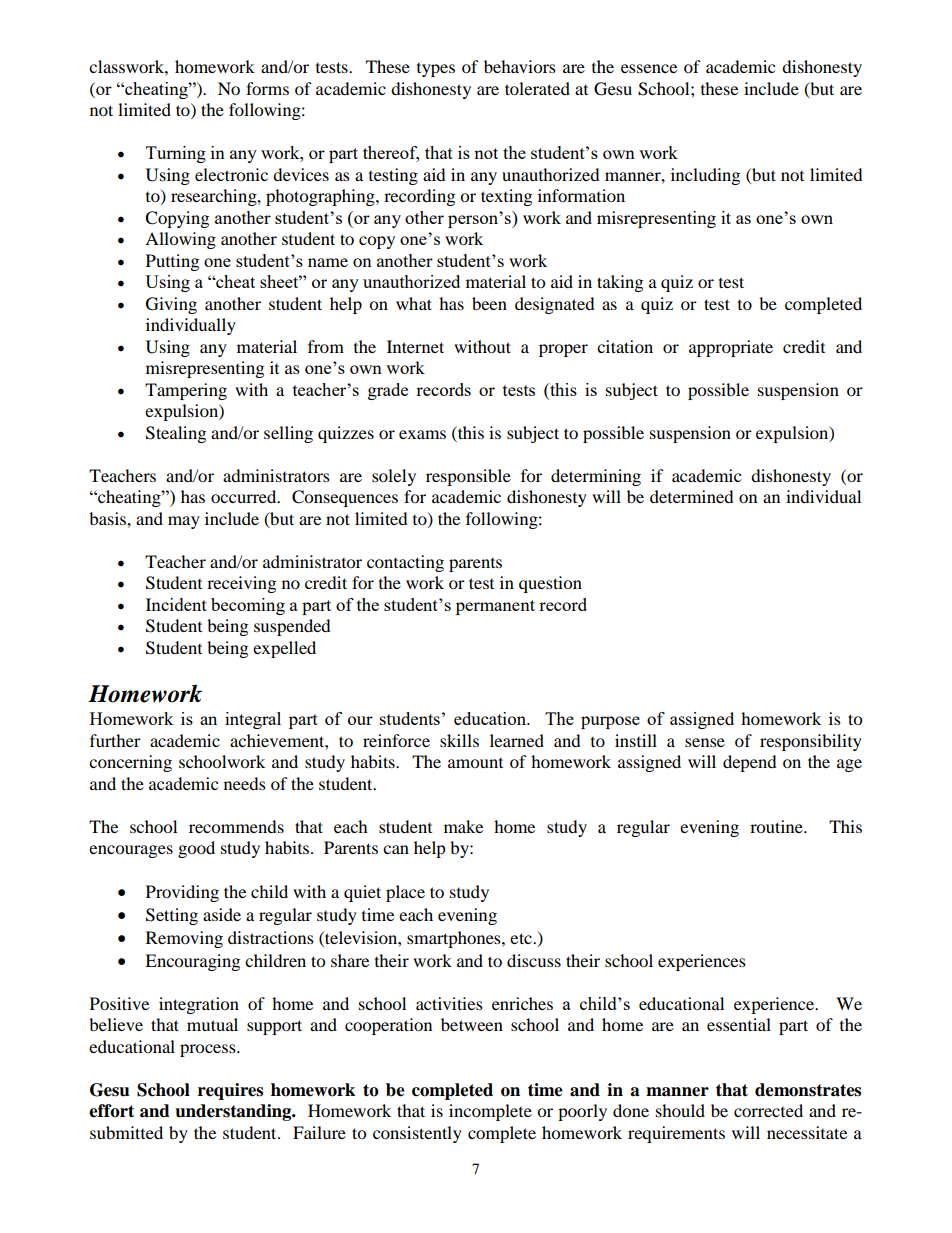 This screenshot has width=952, height=1233. I want to click on types, so click(436, 70).
